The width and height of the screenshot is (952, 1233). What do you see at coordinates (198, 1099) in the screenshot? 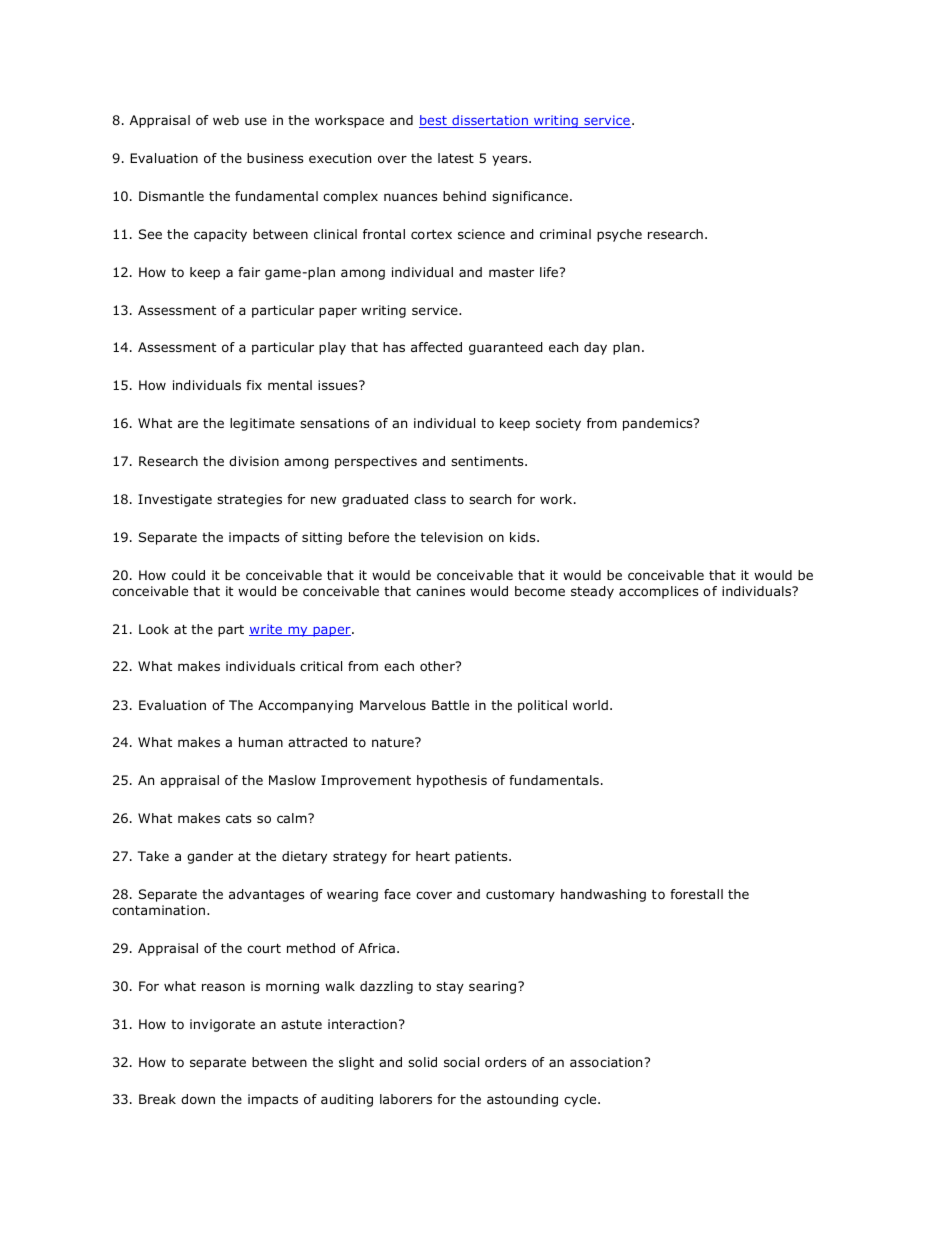
I see `down` at bounding box center [198, 1099].
